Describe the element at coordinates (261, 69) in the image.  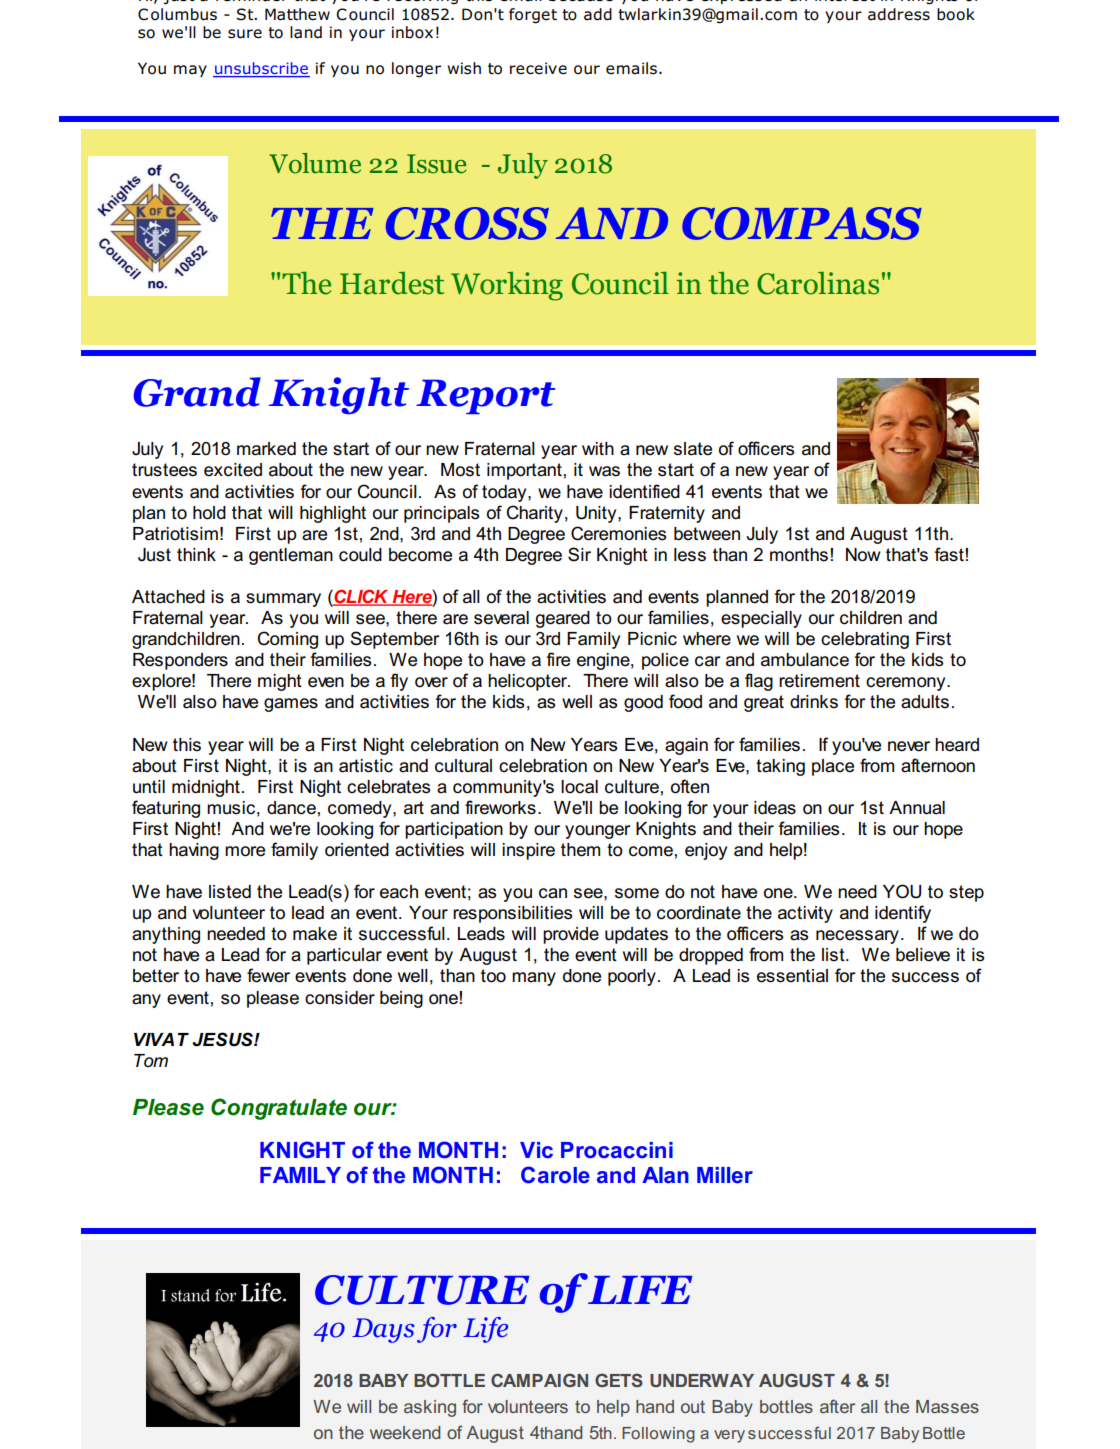
I see `unsubscribe` at that location.
